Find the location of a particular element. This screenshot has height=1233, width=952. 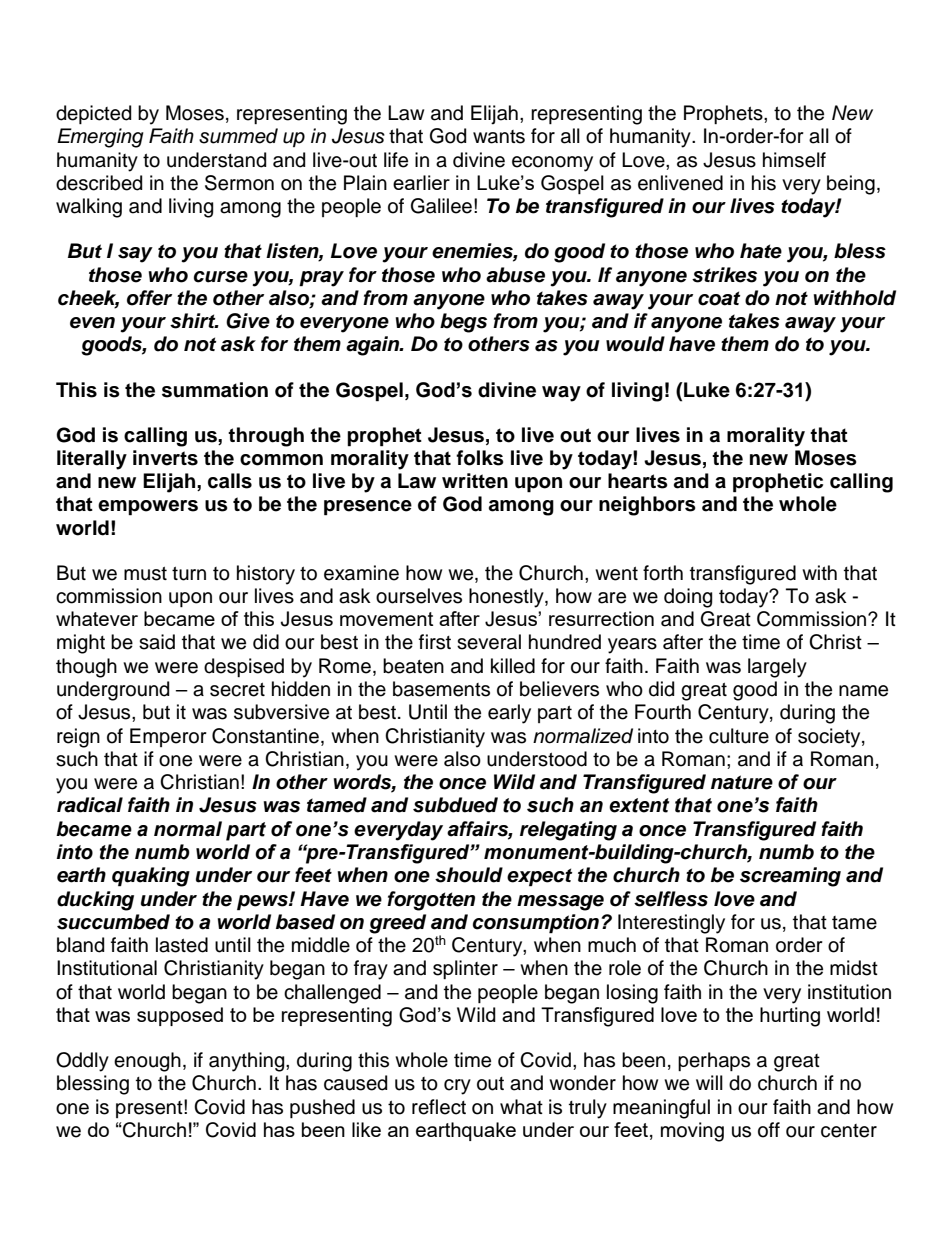

summation is located at coordinates (215, 390).
